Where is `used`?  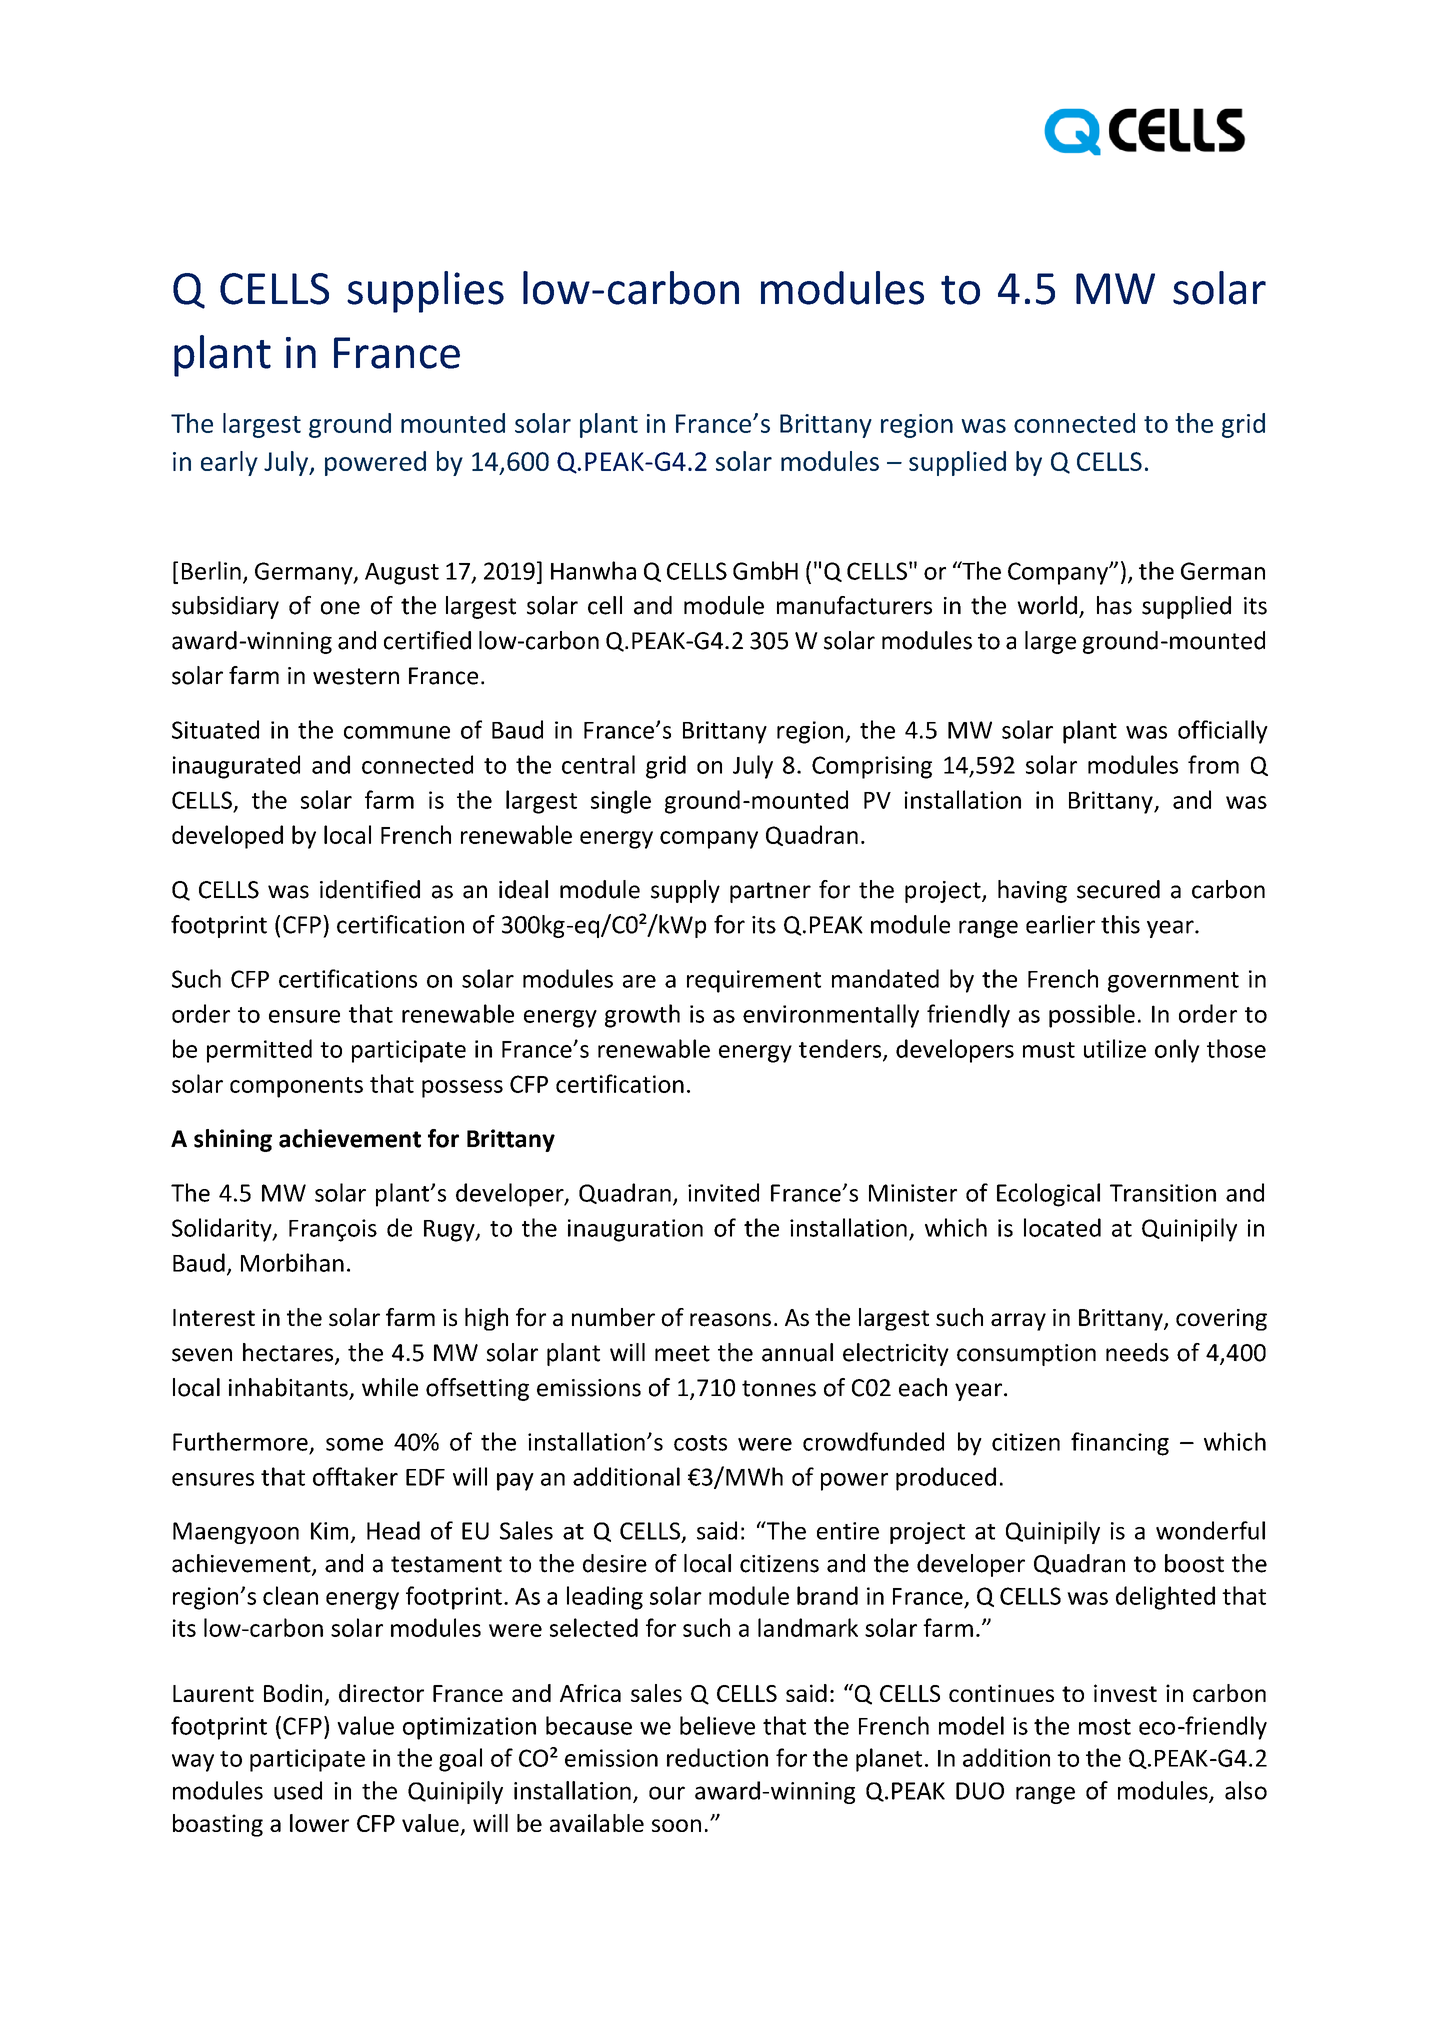
used is located at coordinates (298, 1790).
